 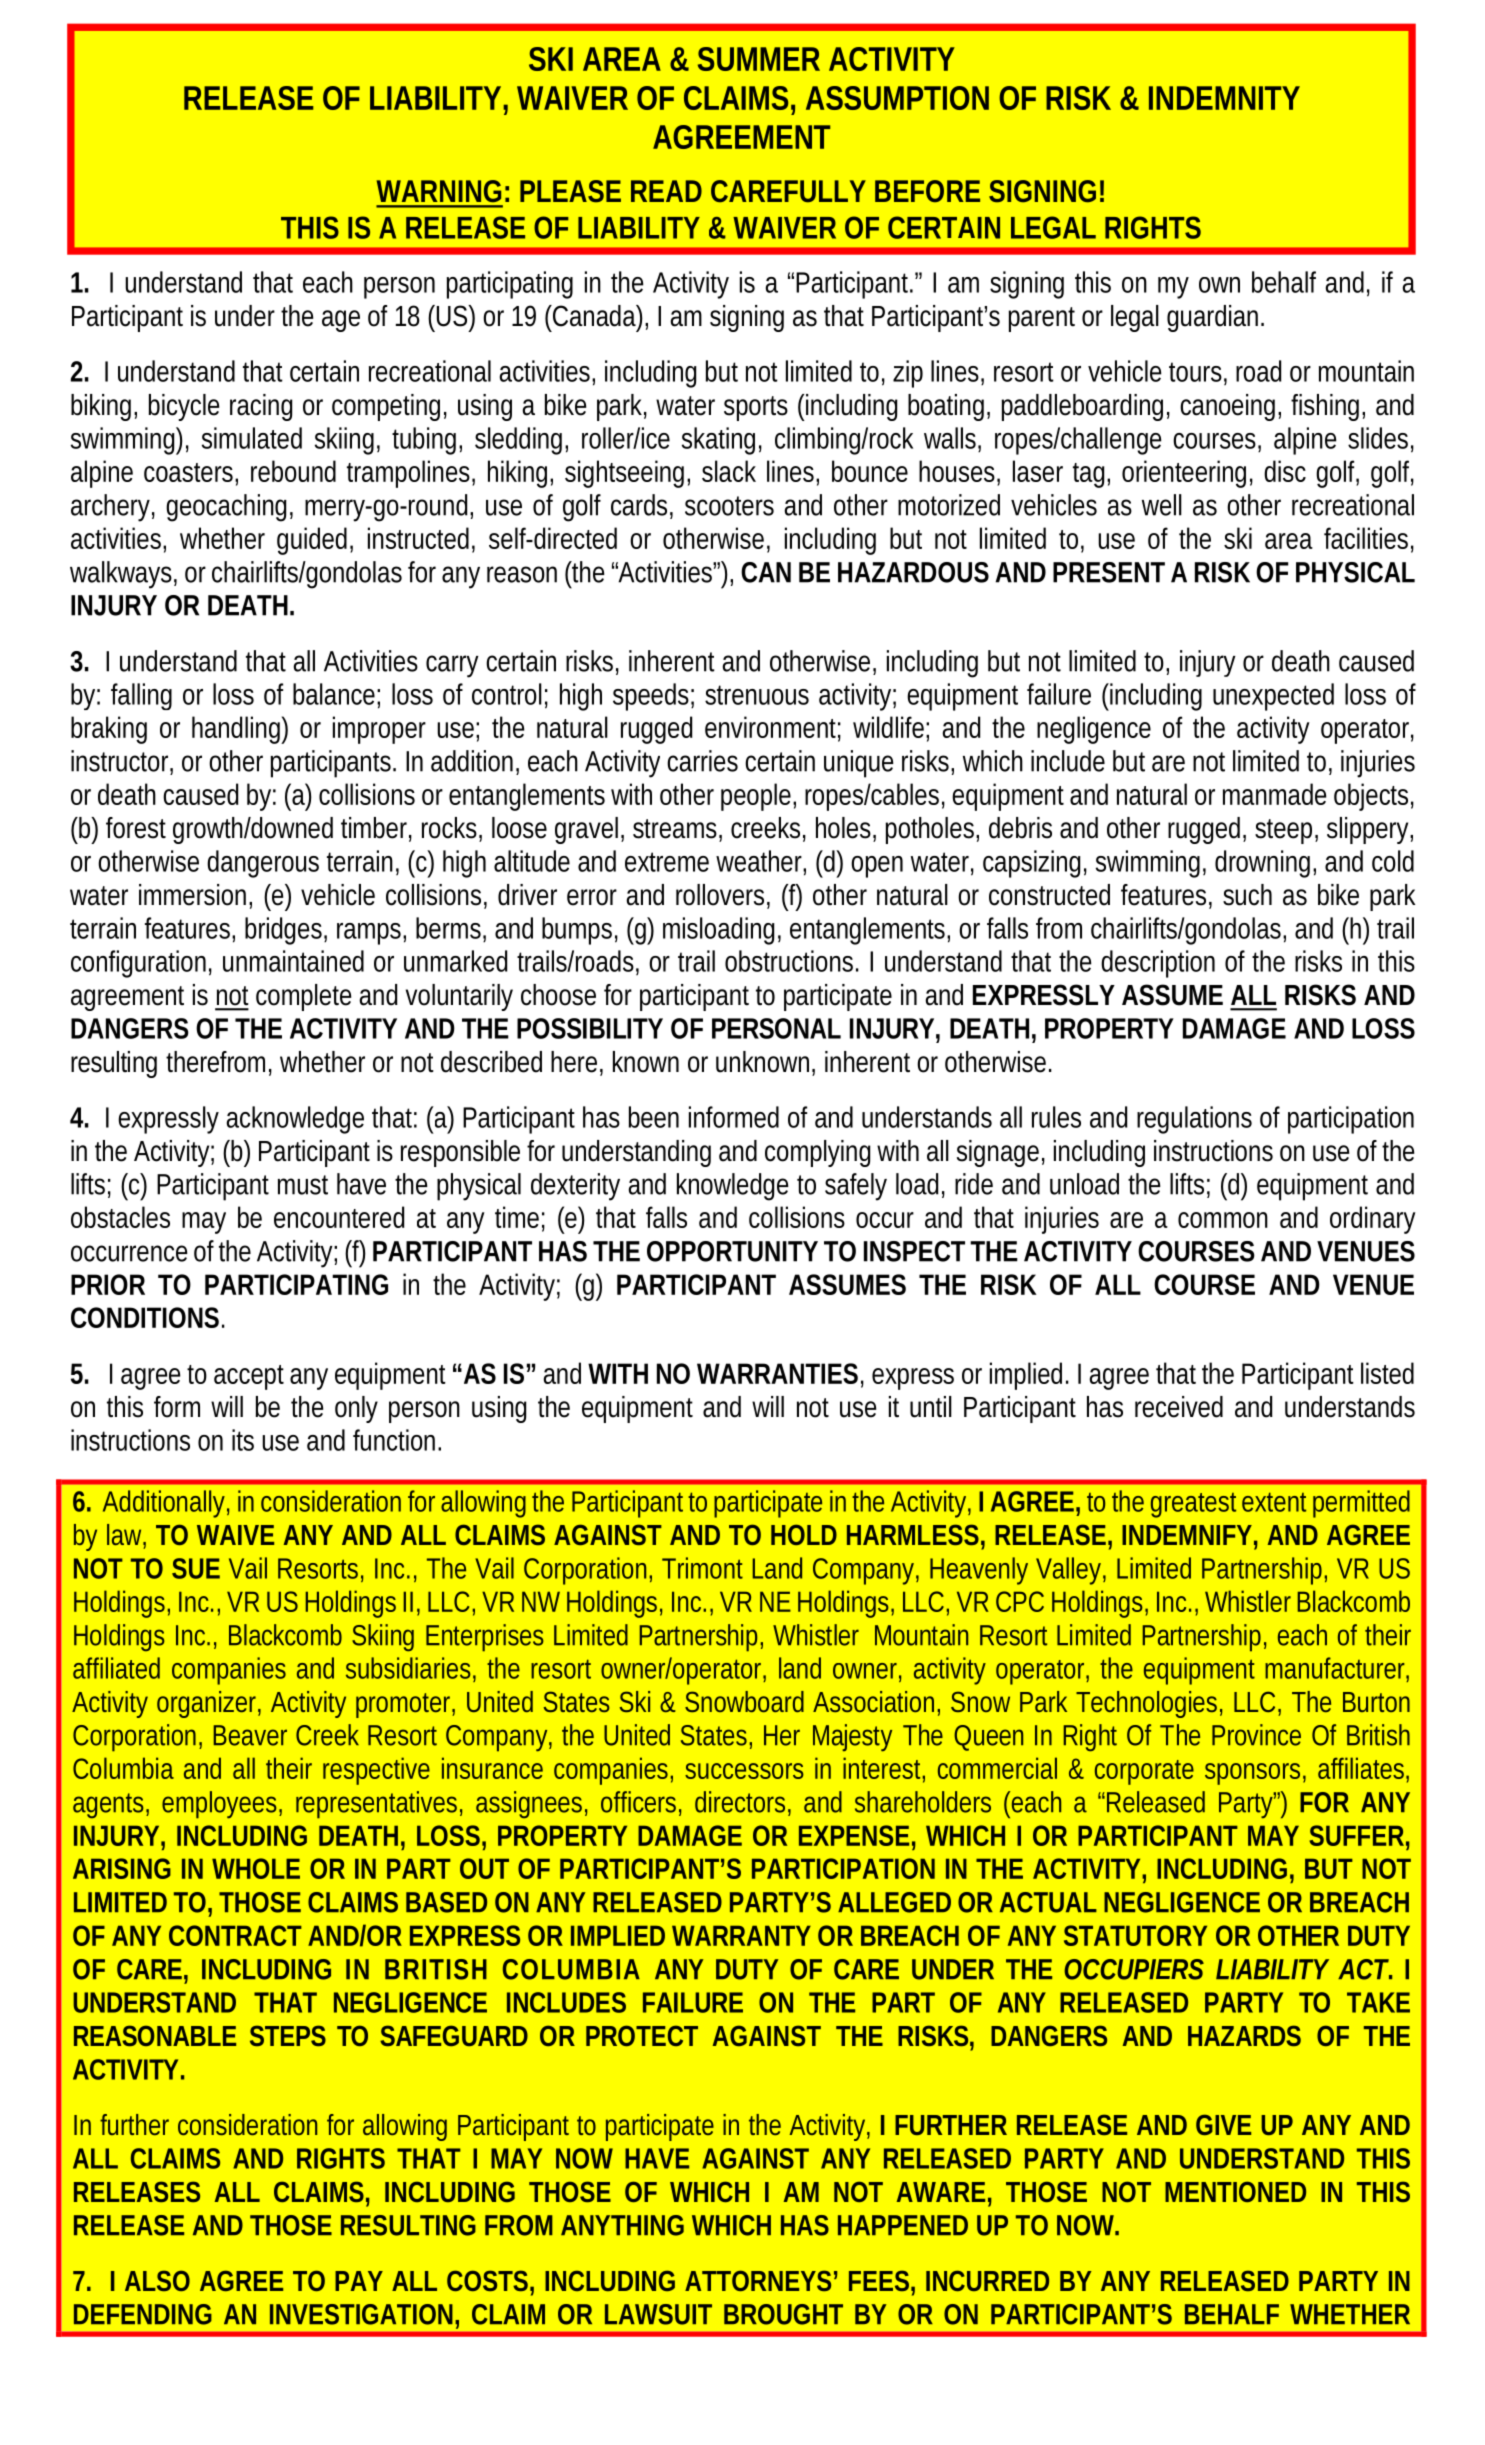 I want to click on HARMLESS, so click(x=913, y=1534).
